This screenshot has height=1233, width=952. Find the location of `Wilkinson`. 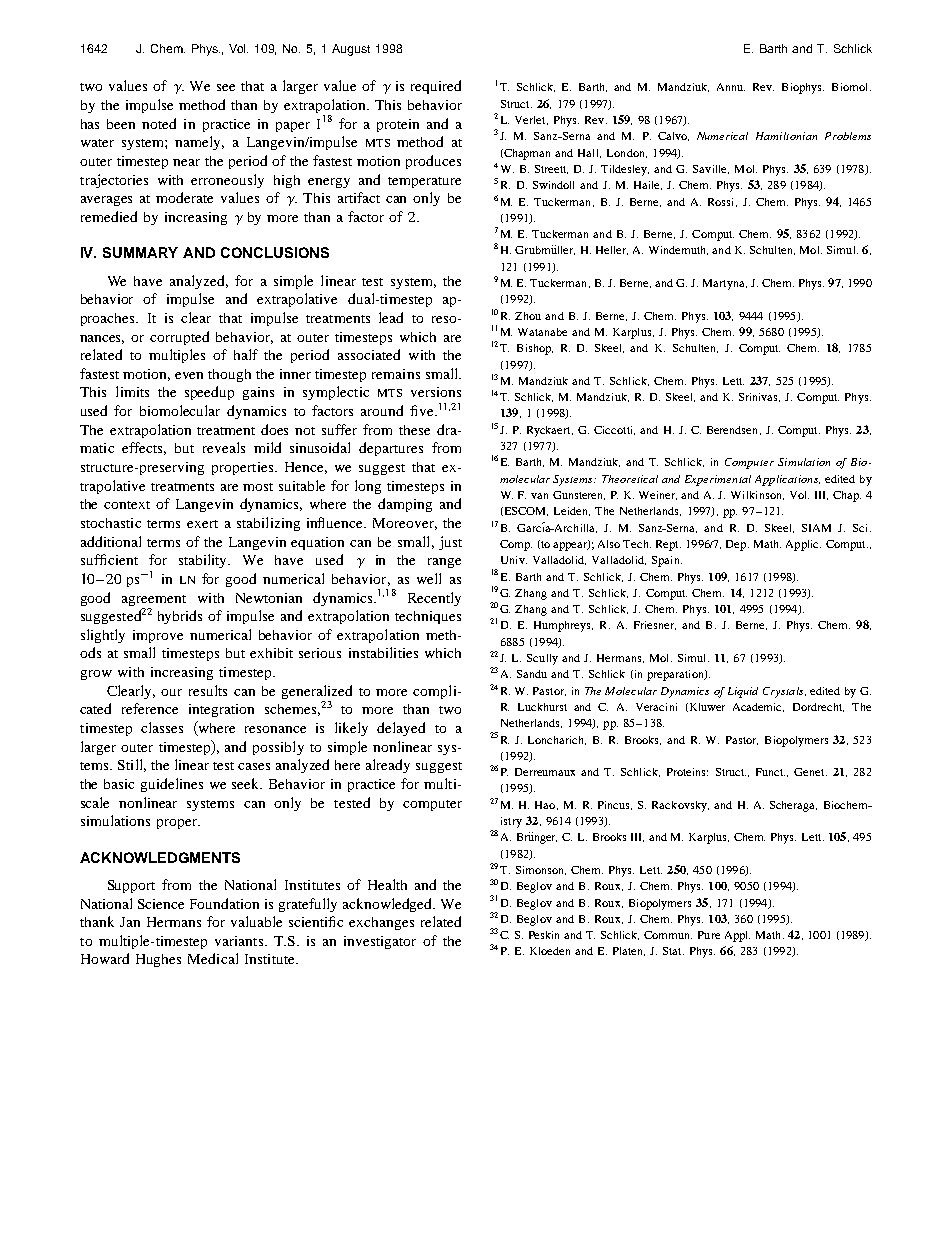

Wilkinson is located at coordinates (757, 495).
